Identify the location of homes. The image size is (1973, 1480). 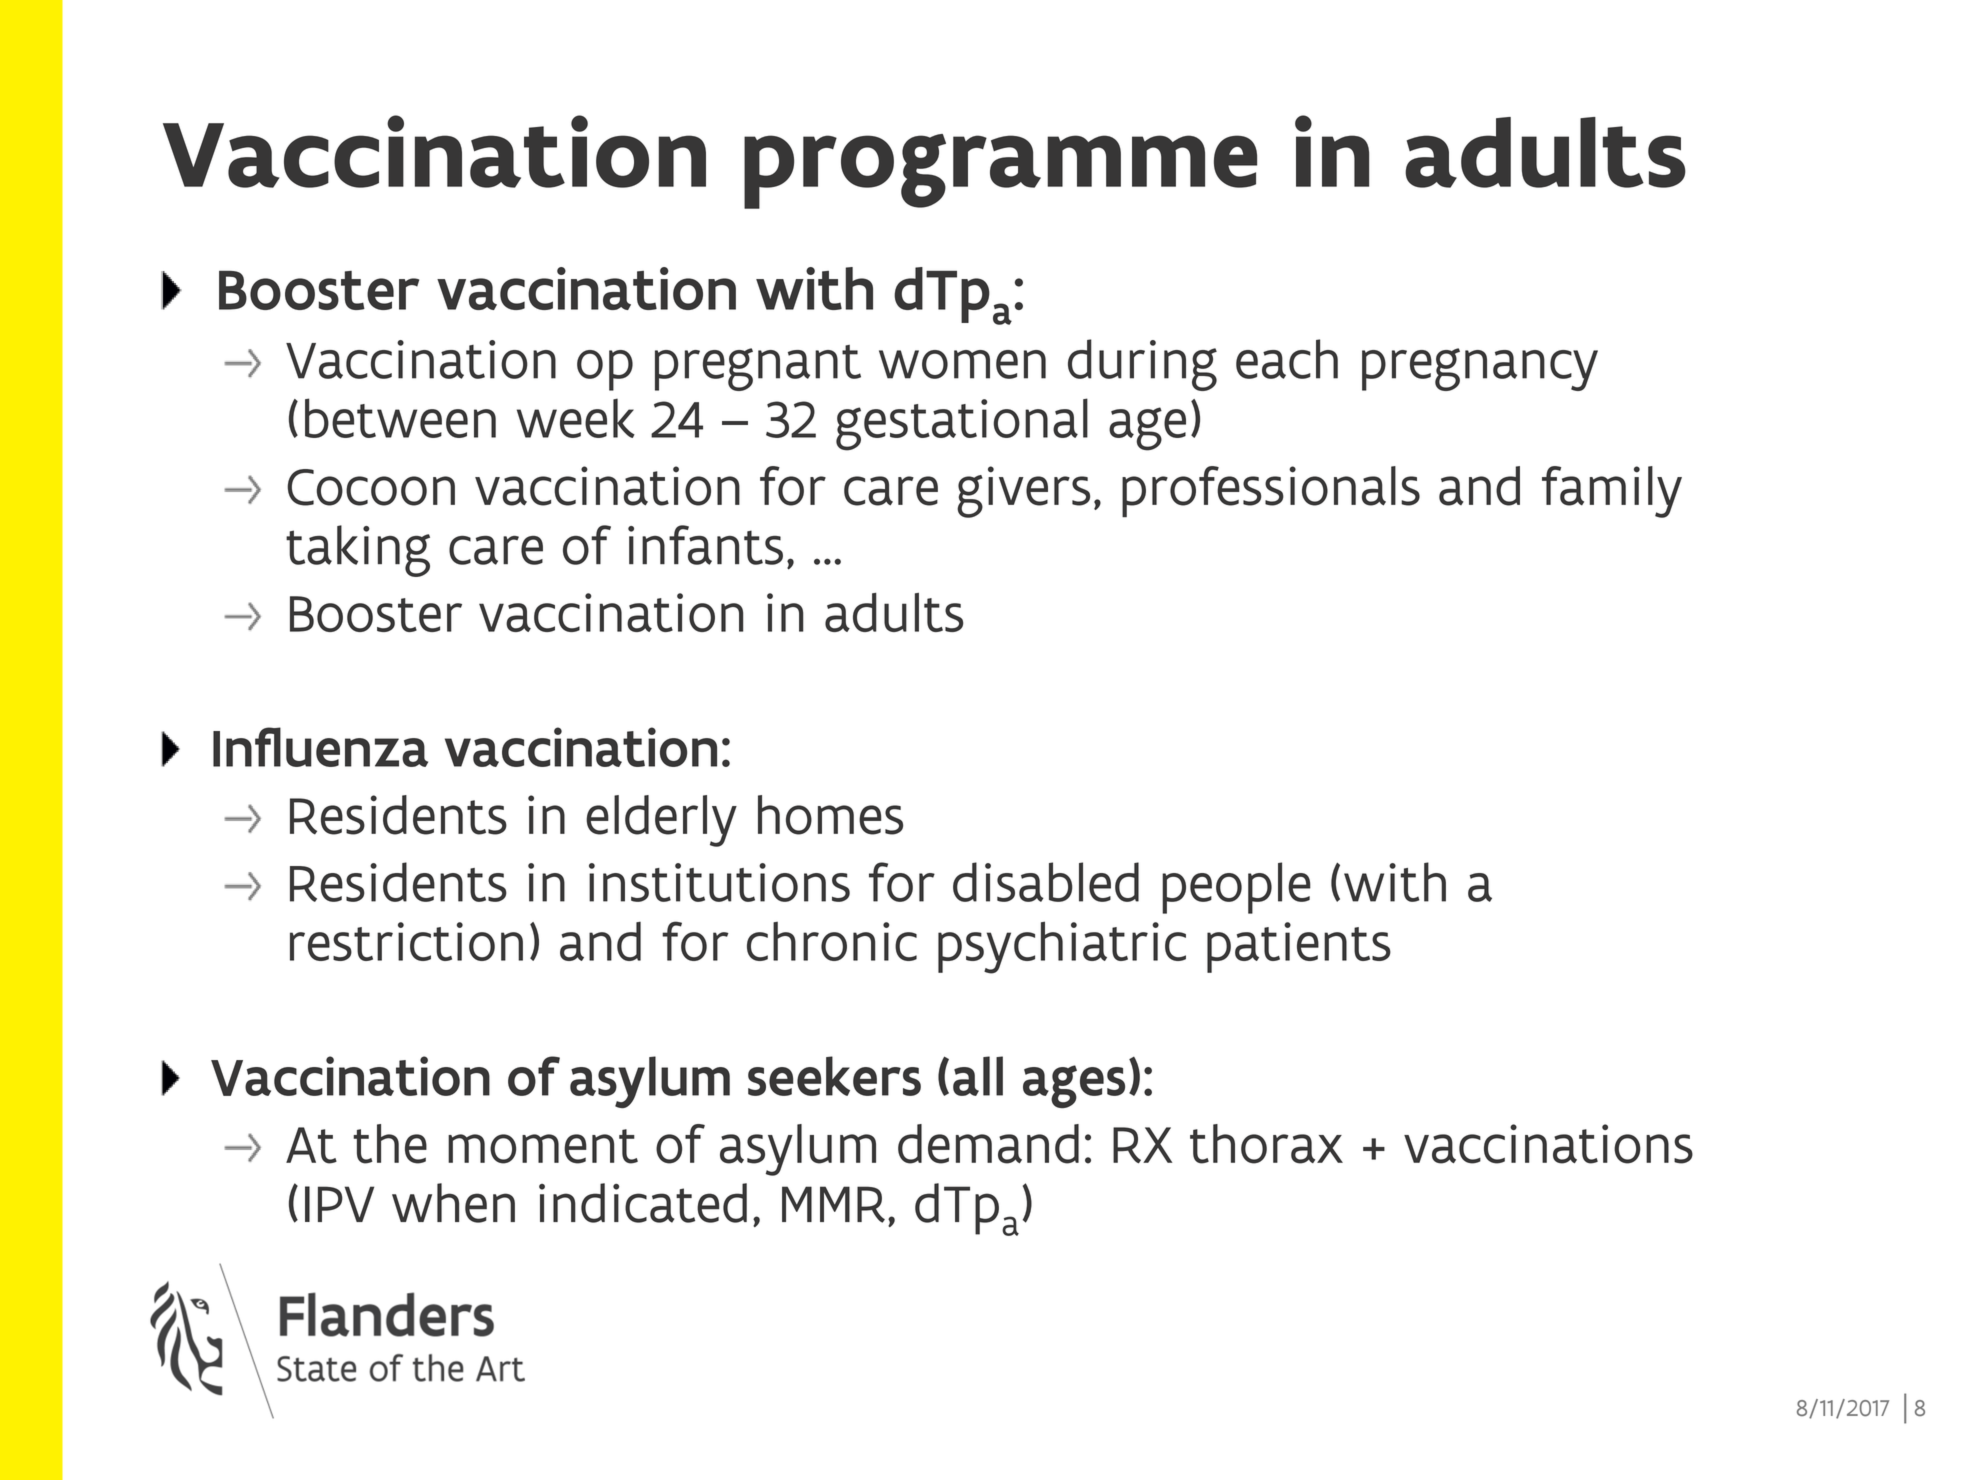
(830, 815).
